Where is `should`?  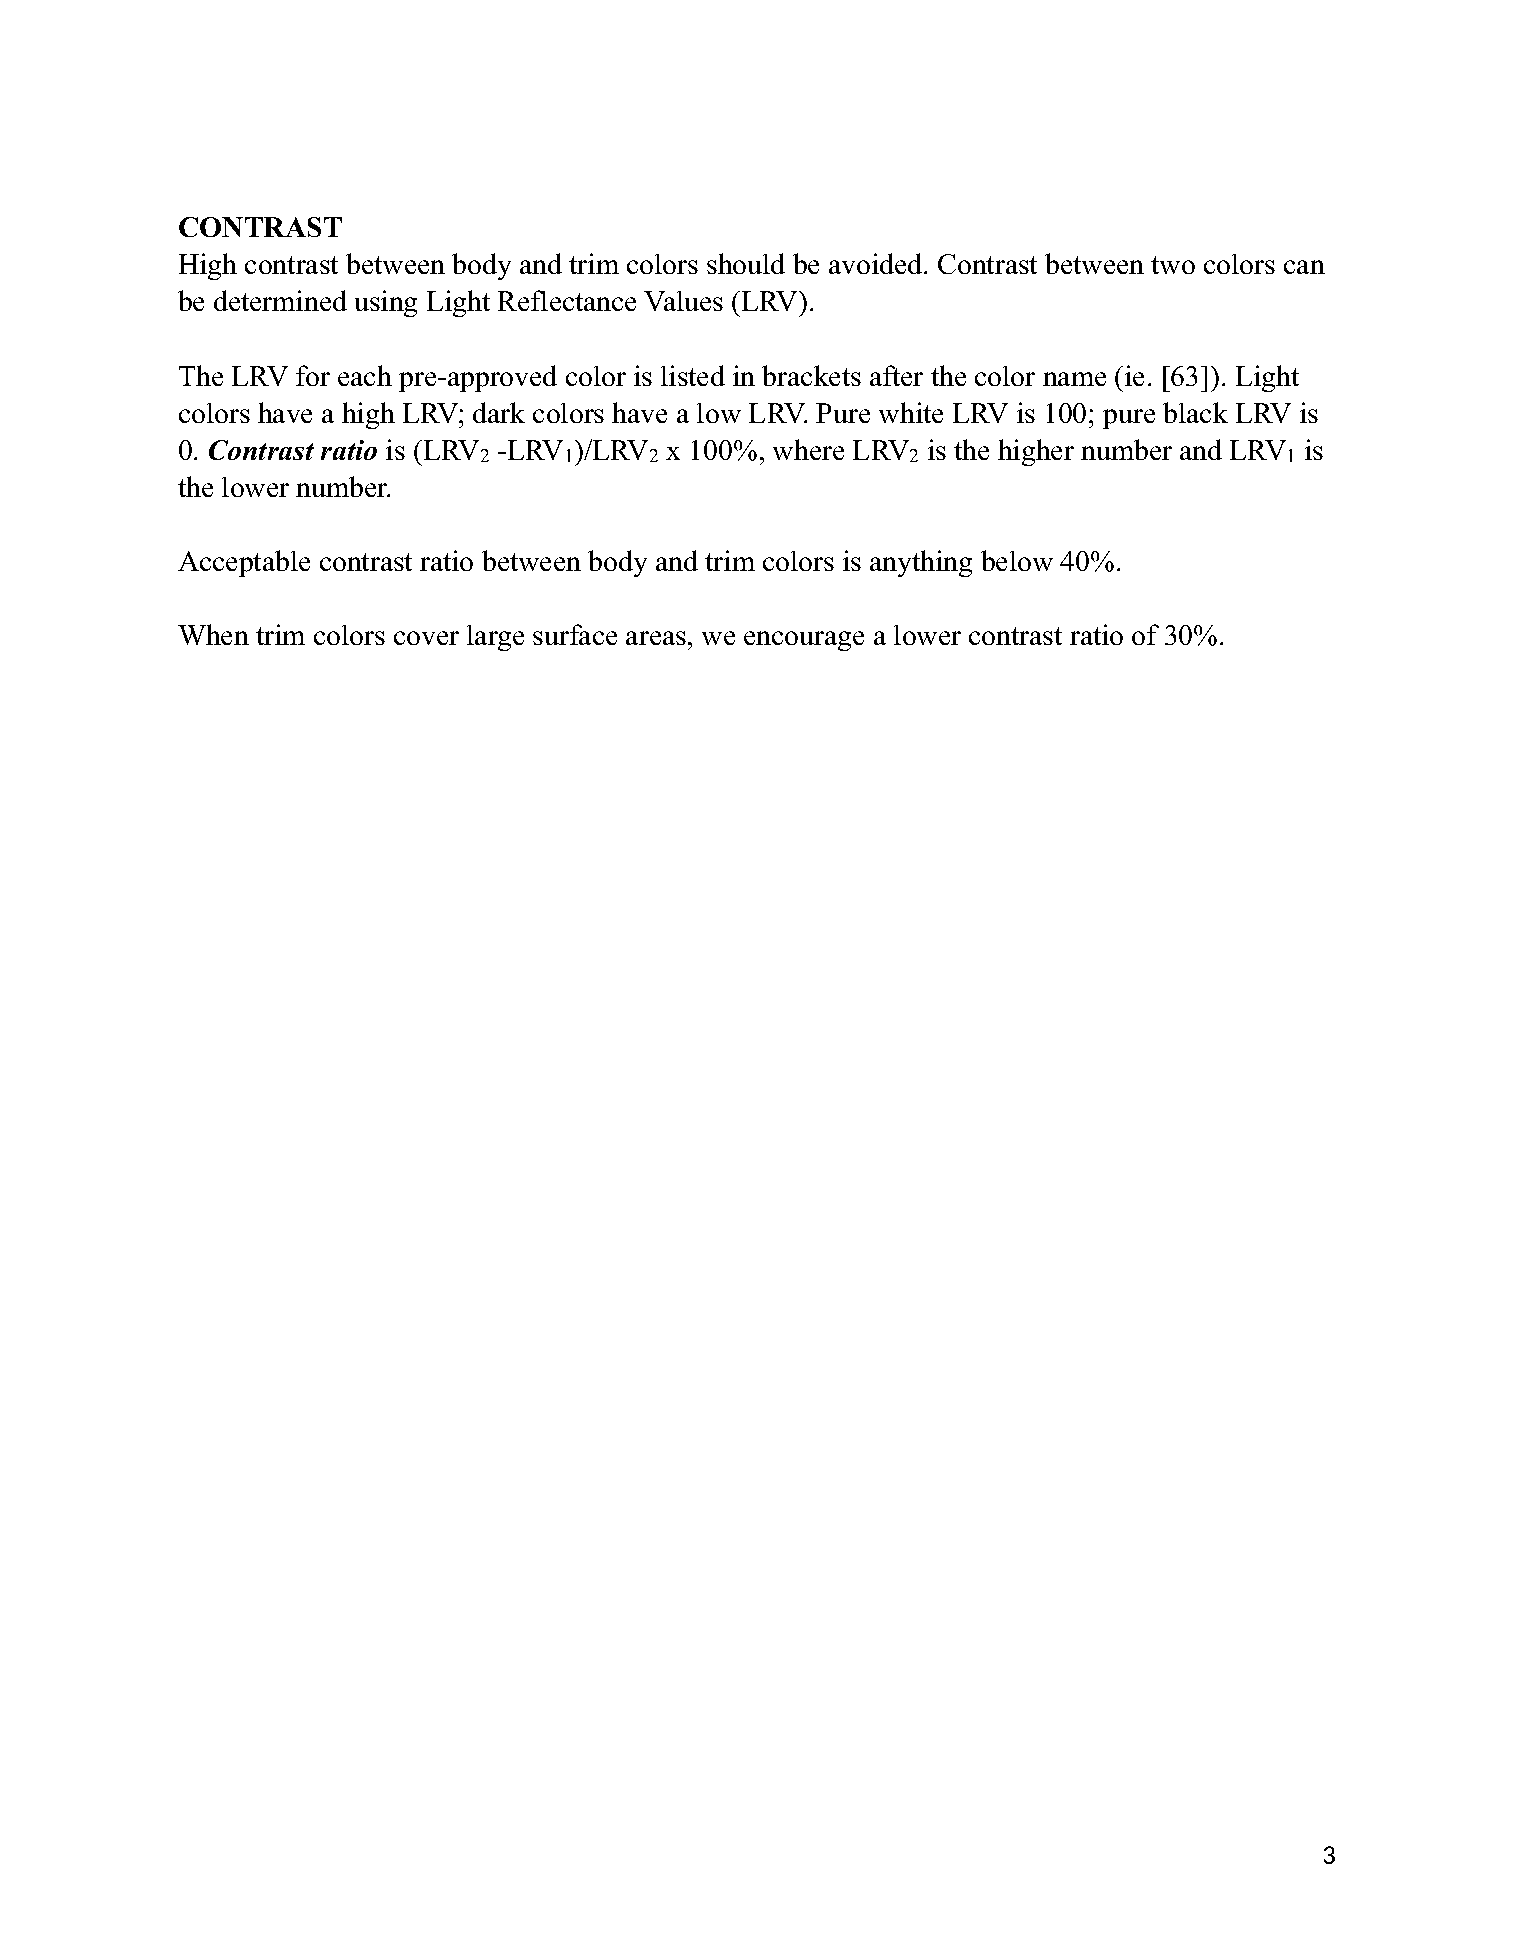 should is located at coordinates (746, 263).
